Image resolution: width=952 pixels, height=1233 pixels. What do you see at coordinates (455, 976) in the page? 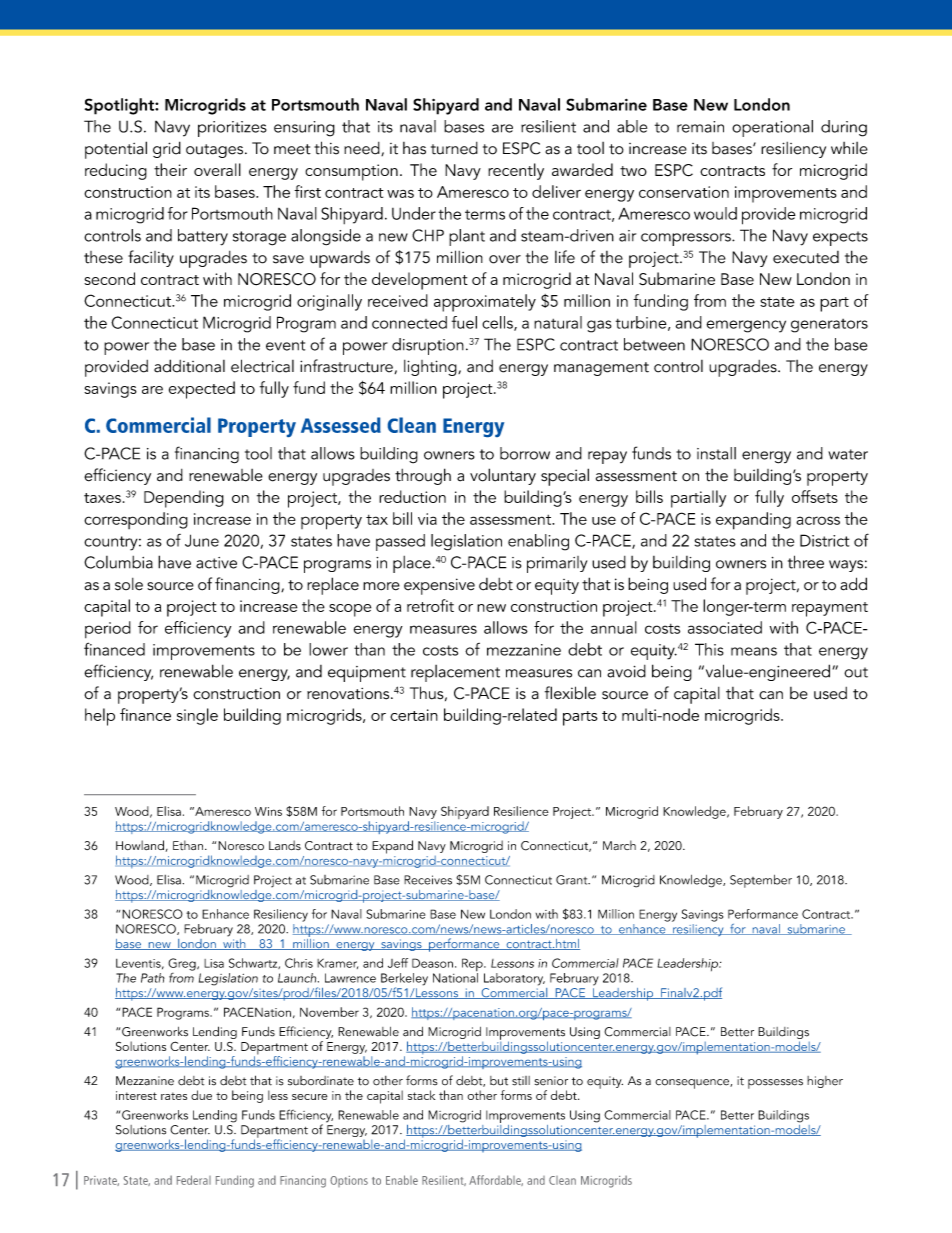
I see `National` at bounding box center [455, 976].
